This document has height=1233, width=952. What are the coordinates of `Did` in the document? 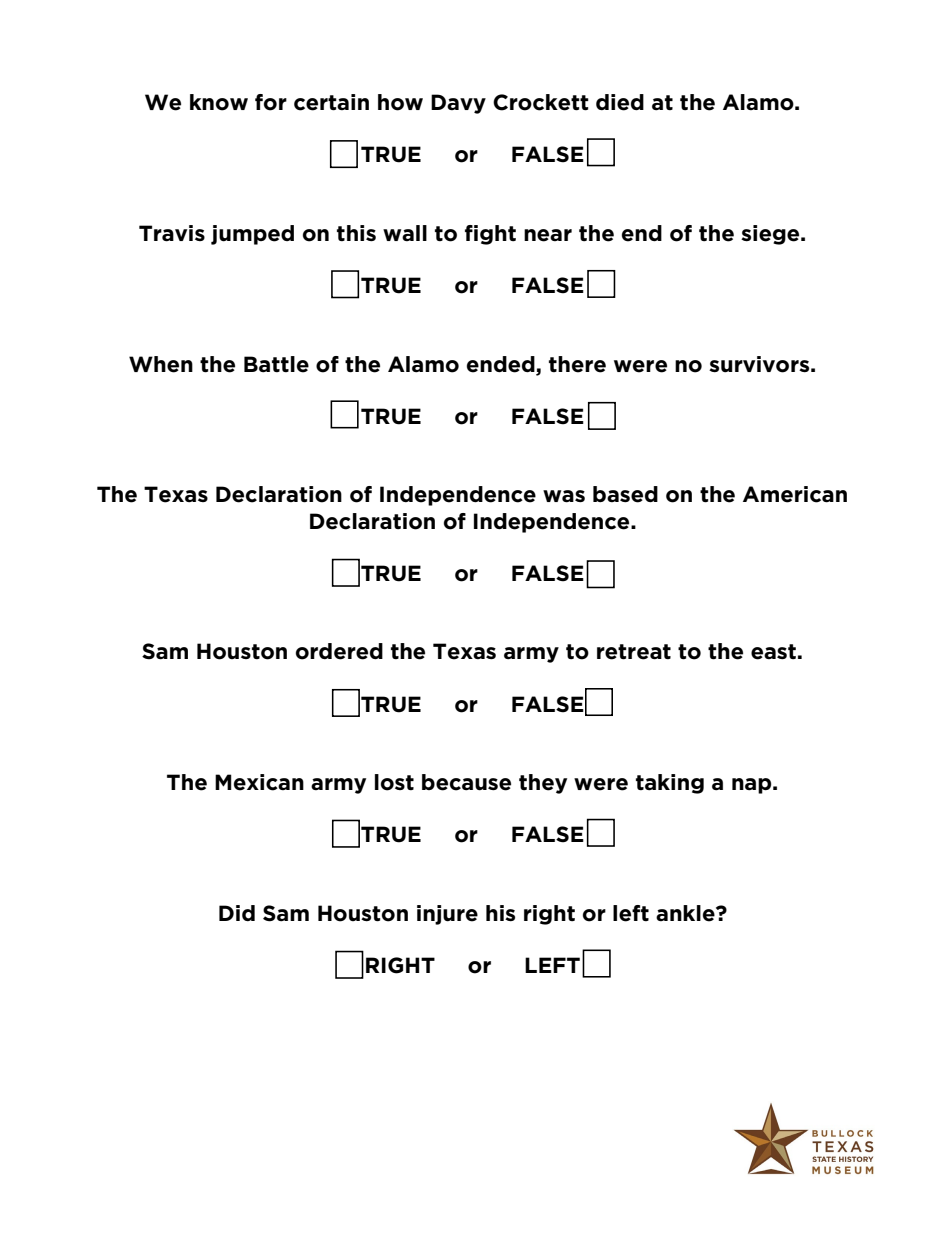 It's located at (237, 913).
